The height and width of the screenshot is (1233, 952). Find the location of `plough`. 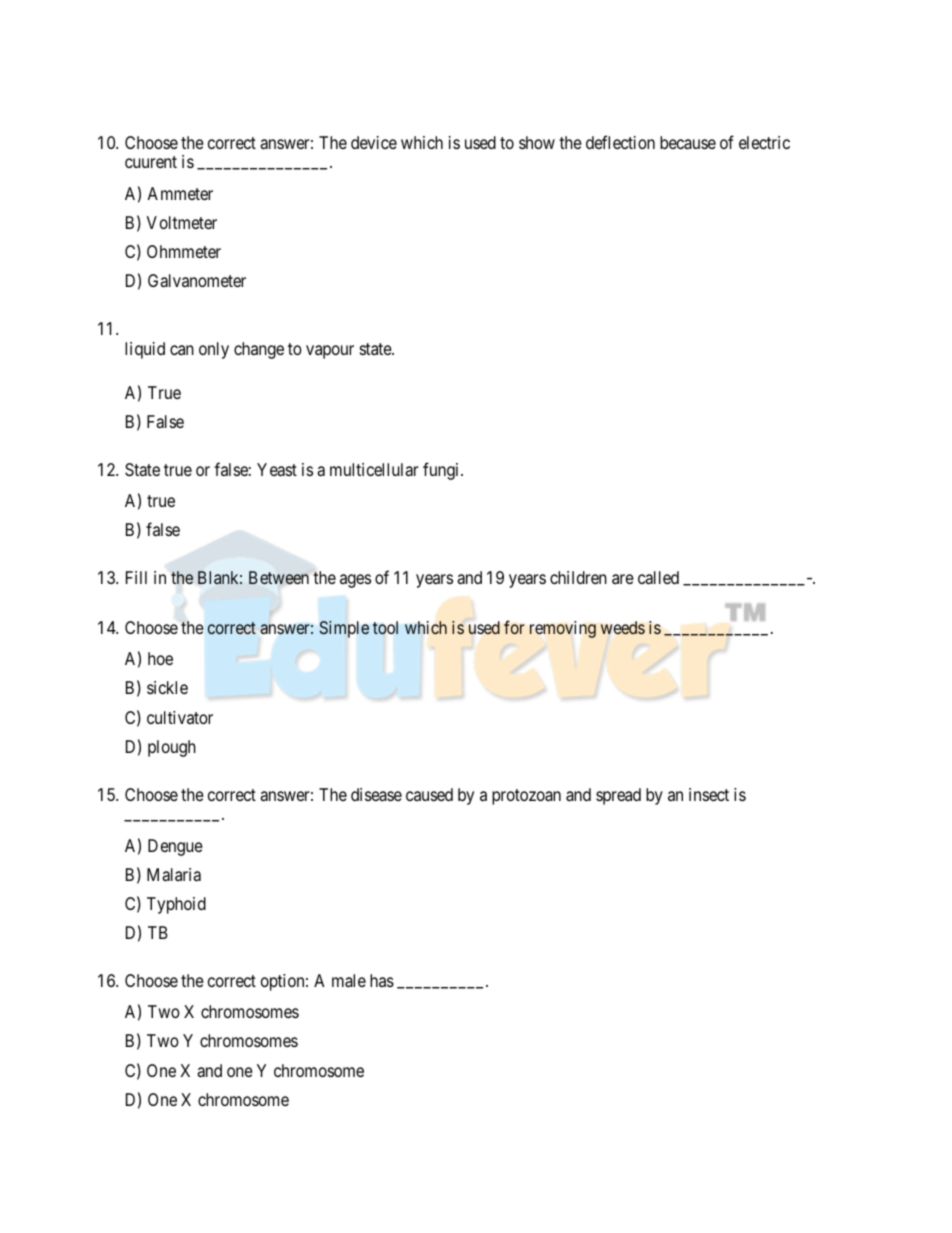

plough is located at coordinates (172, 748).
